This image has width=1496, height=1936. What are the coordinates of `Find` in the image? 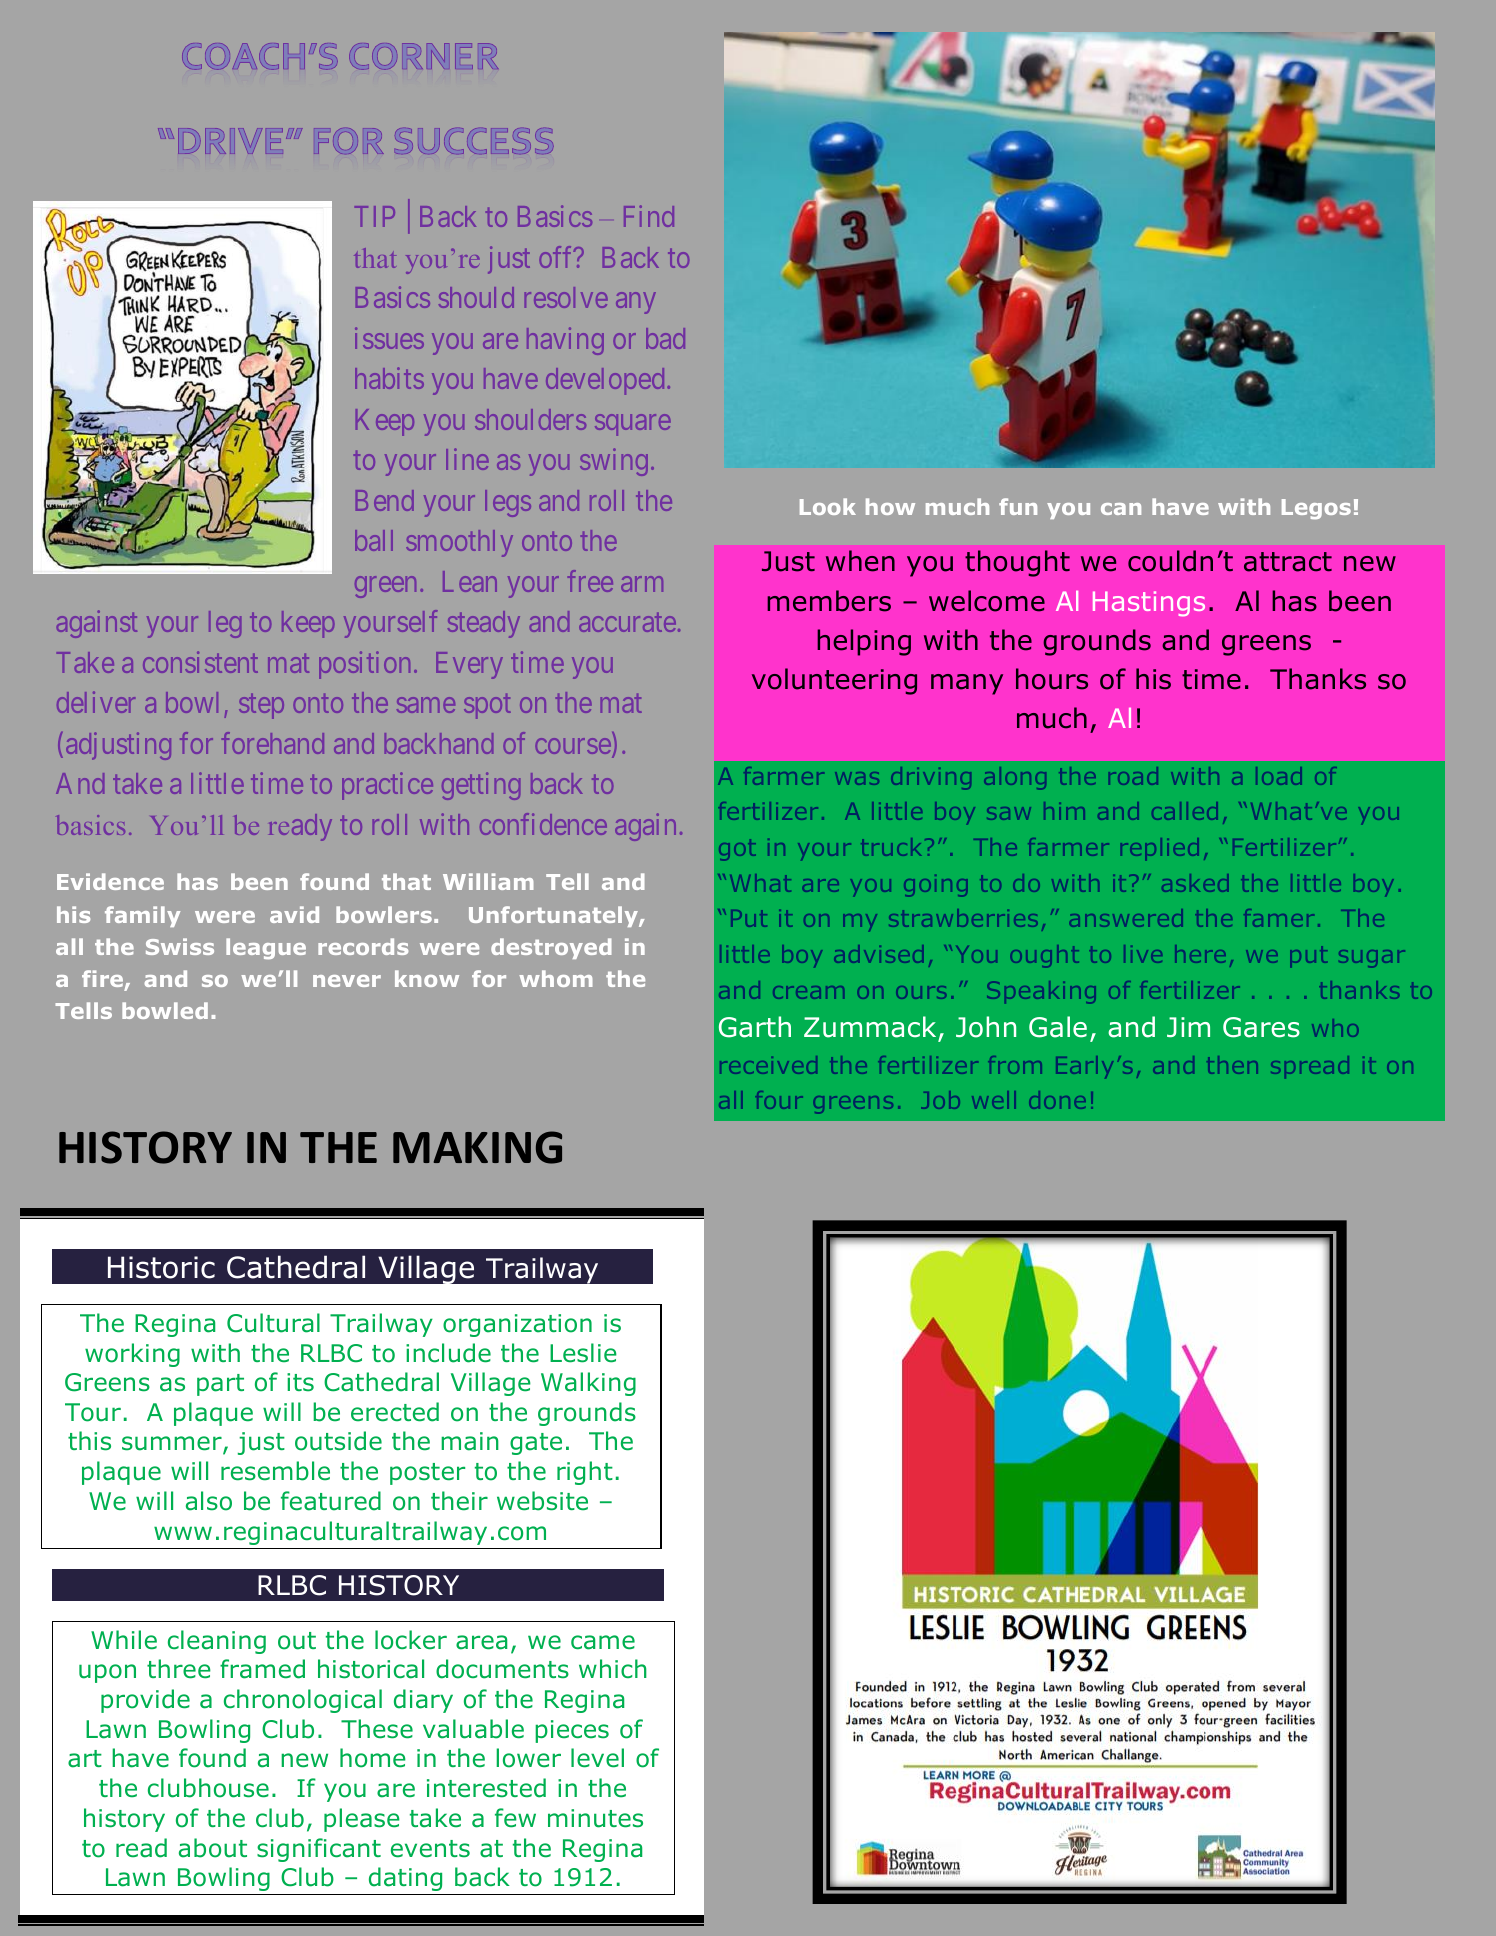 It's located at (649, 216).
